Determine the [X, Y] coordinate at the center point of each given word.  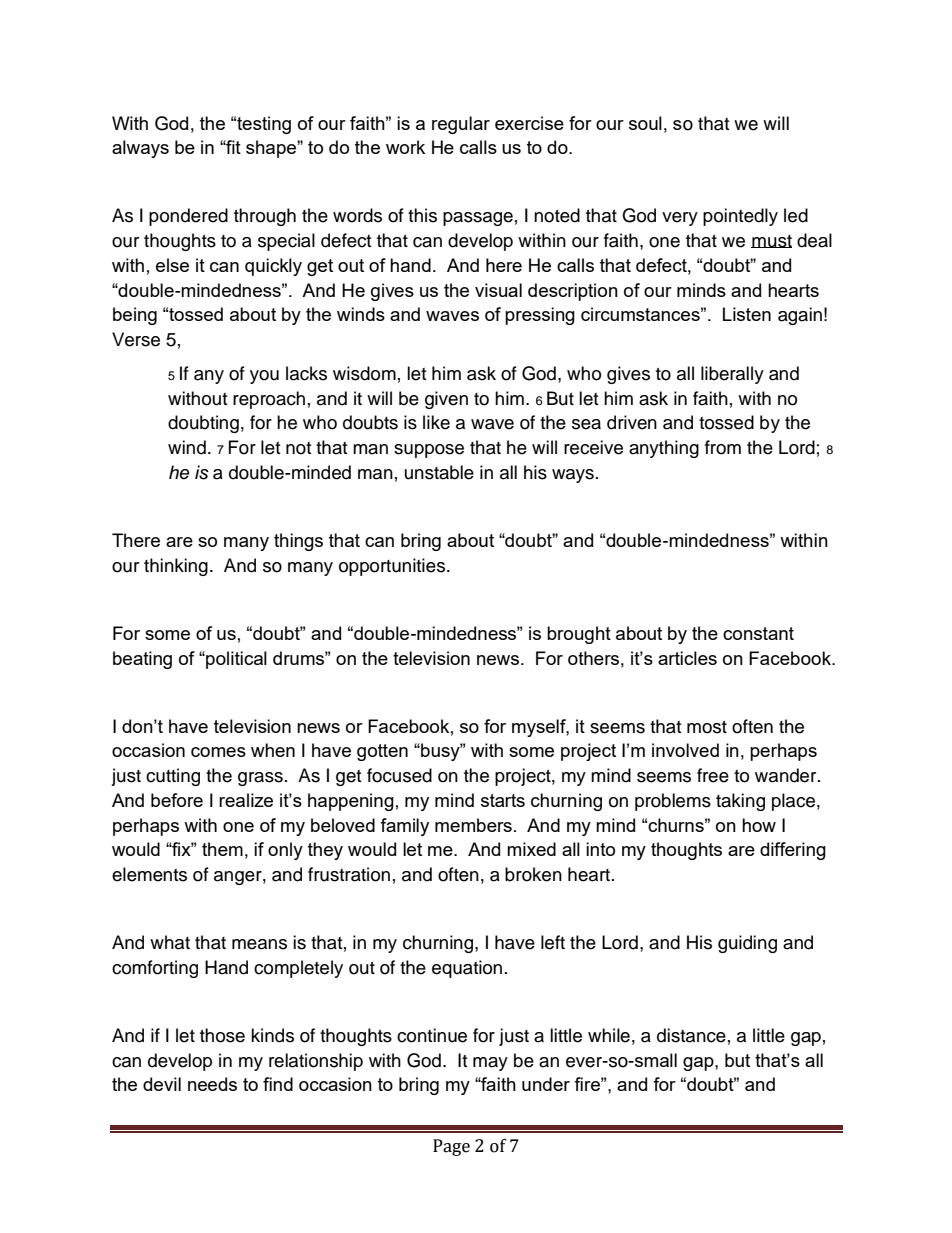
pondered [188, 217]
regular [461, 125]
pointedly [740, 217]
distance [691, 1035]
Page [451, 1147]
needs [212, 1084]
